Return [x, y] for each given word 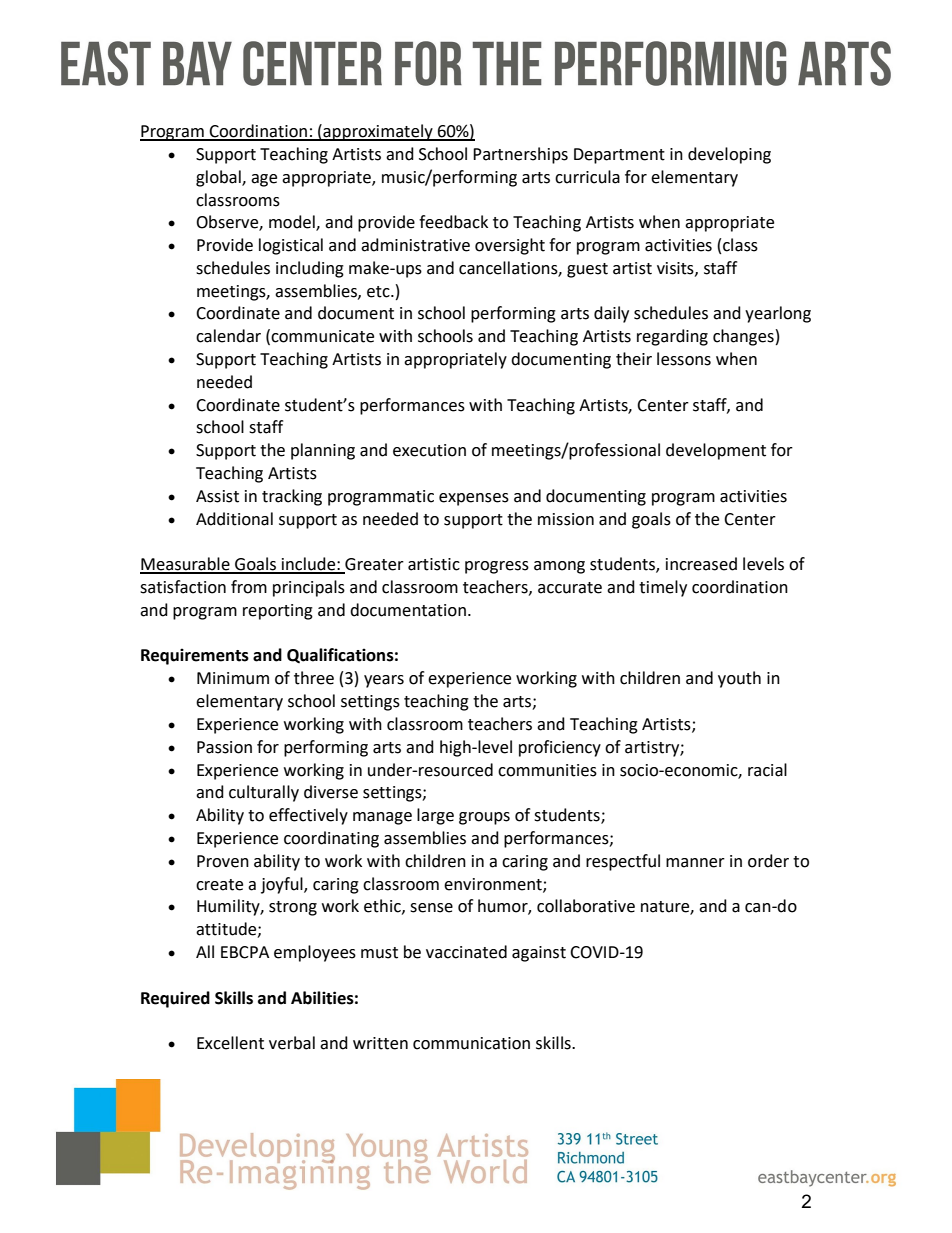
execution [429, 450]
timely [663, 588]
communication [471, 1043]
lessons [684, 359]
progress [497, 567]
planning [323, 451]
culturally [264, 793]
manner [695, 863]
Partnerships [520, 155]
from [249, 587]
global [219, 178]
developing [729, 155]
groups [484, 818]
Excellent [230, 1043]
